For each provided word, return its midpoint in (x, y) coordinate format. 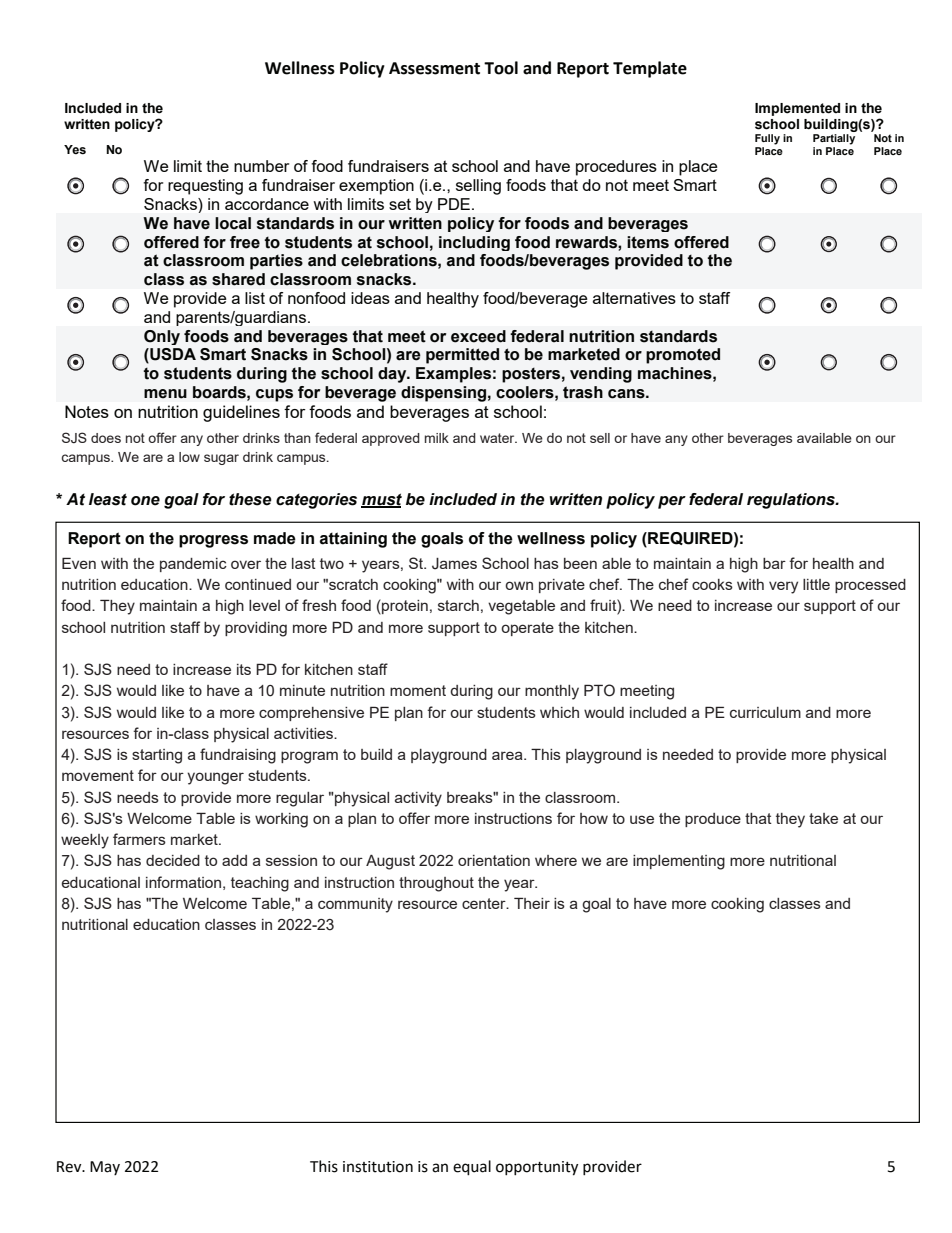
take (823, 818)
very (783, 587)
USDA (172, 355)
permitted (462, 356)
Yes (75, 150)
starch (458, 605)
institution (378, 1167)
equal (472, 1168)
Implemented (797, 109)
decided (173, 860)
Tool (501, 68)
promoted (683, 356)
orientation (494, 860)
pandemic (193, 565)
